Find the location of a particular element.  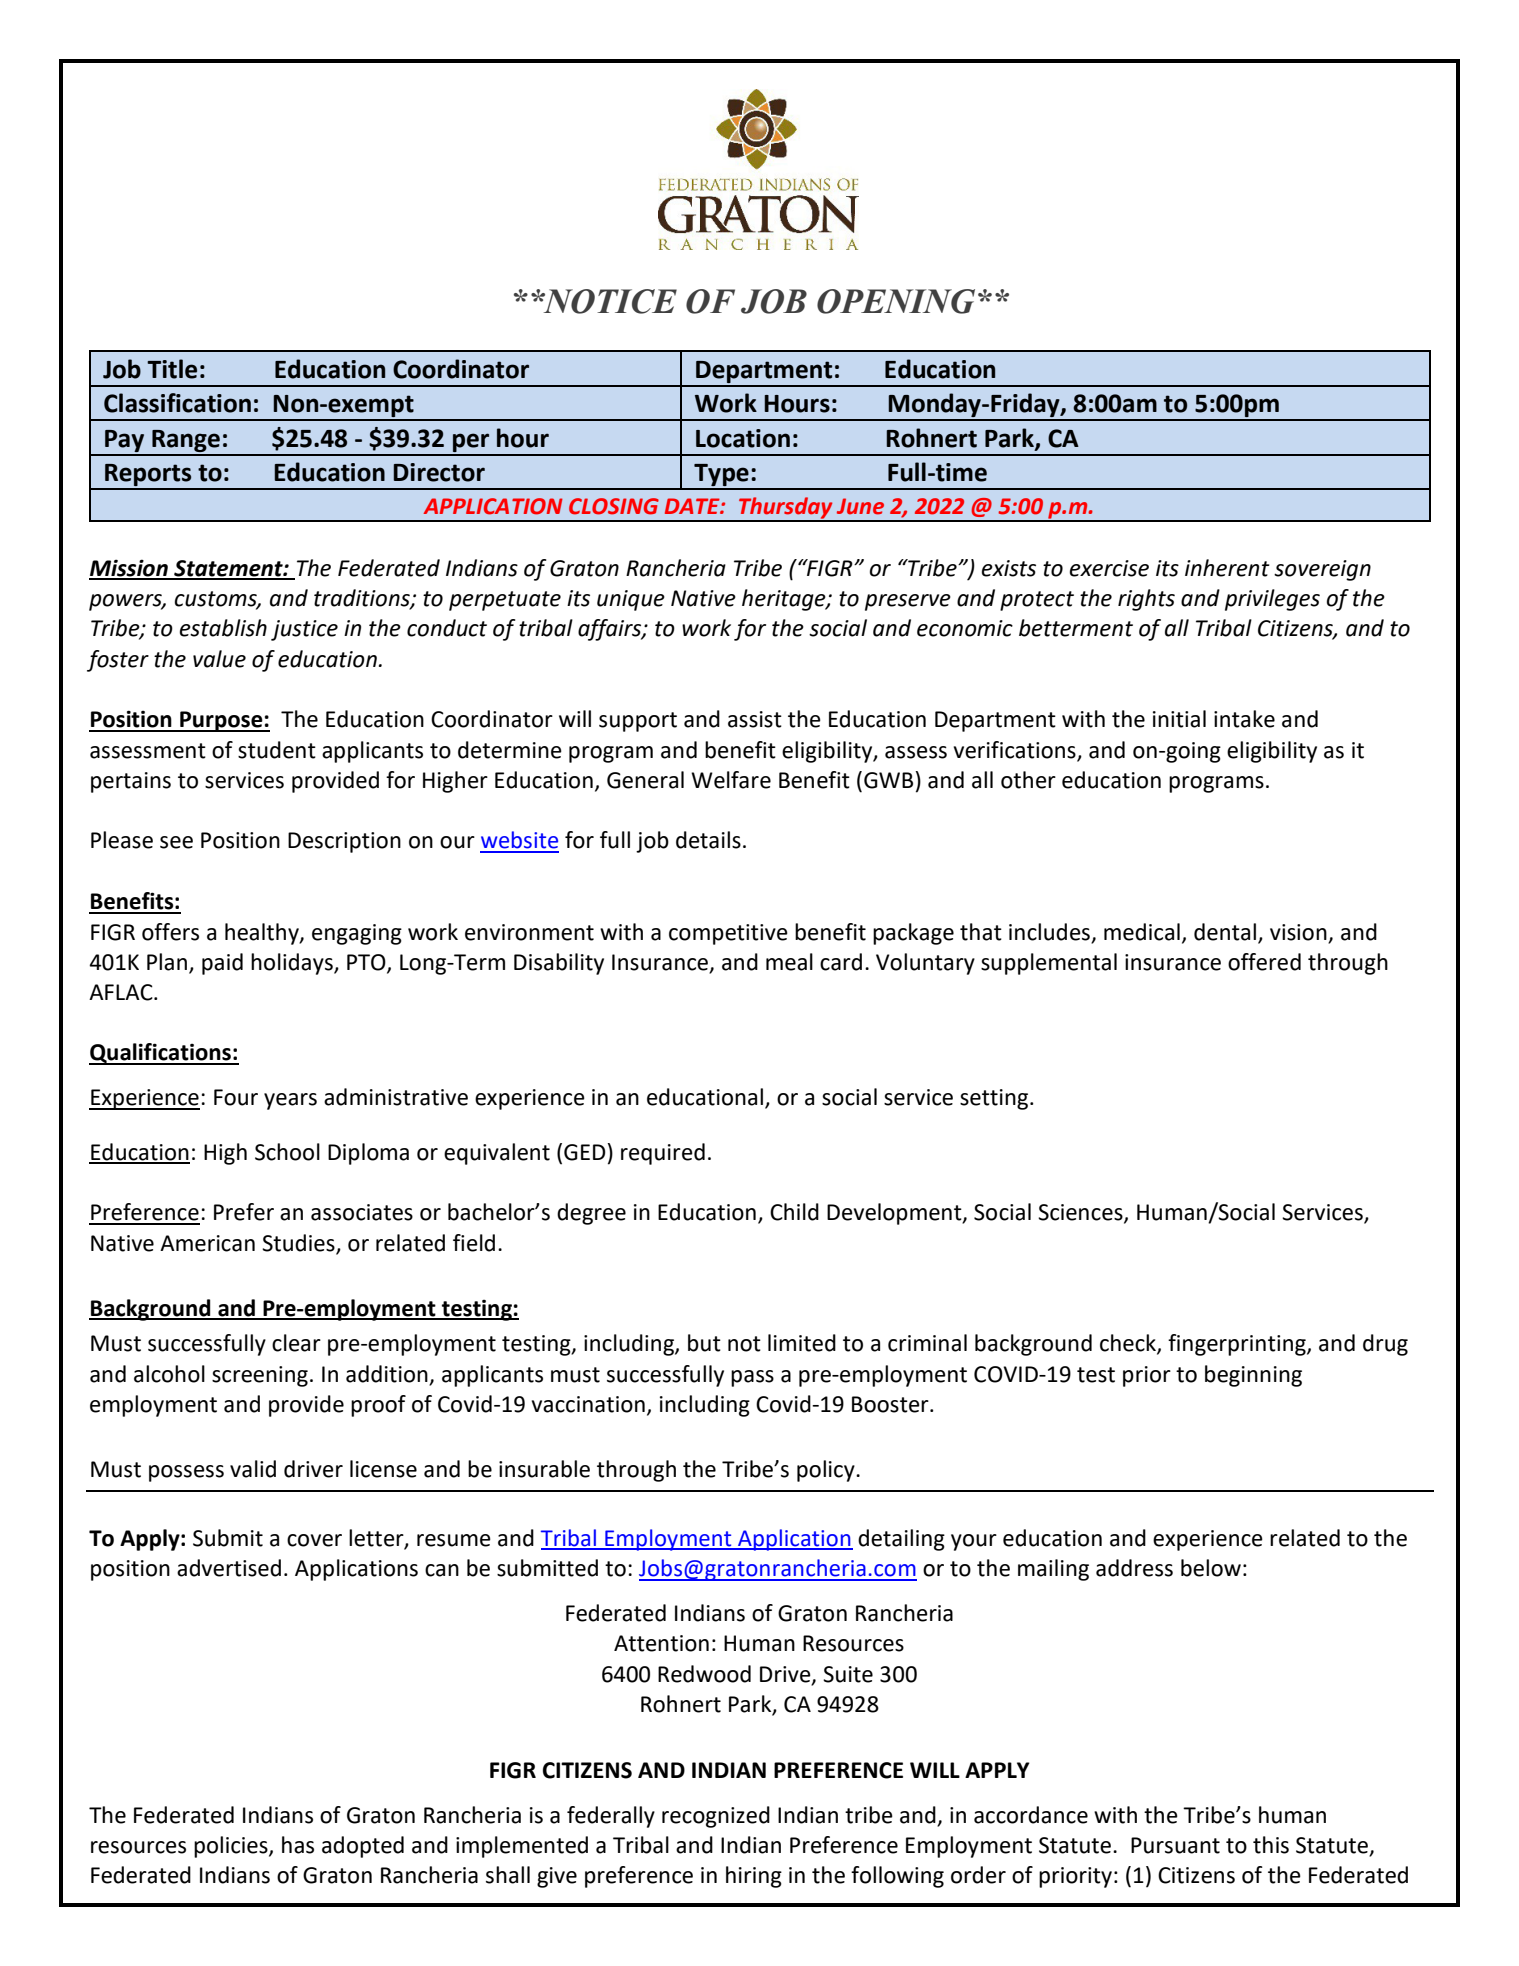

valid is located at coordinates (253, 1469).
